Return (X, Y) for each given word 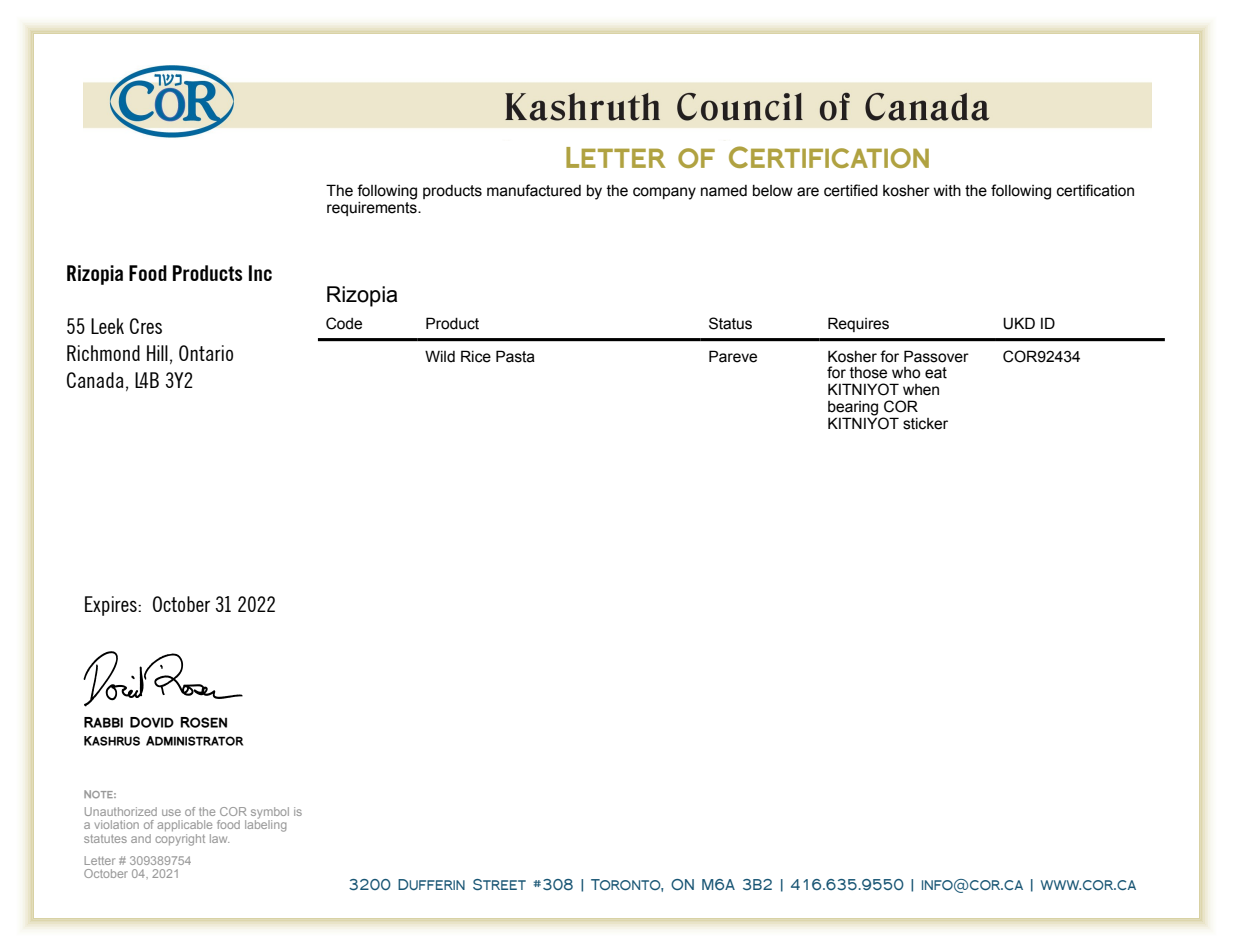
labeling (265, 825)
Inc (260, 273)
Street (499, 884)
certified (851, 190)
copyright (180, 840)
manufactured (534, 190)
